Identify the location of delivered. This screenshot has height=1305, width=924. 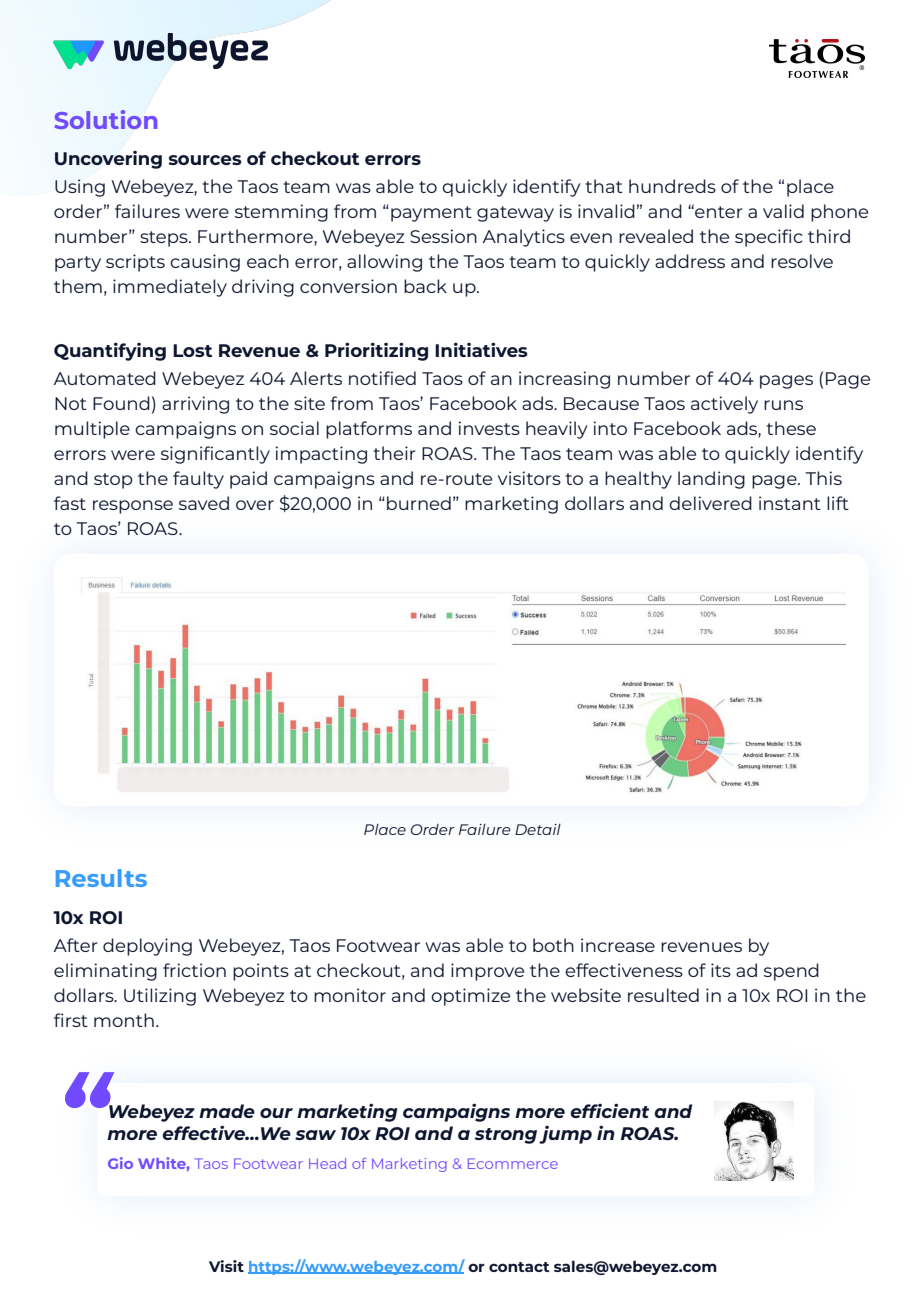
(710, 503).
